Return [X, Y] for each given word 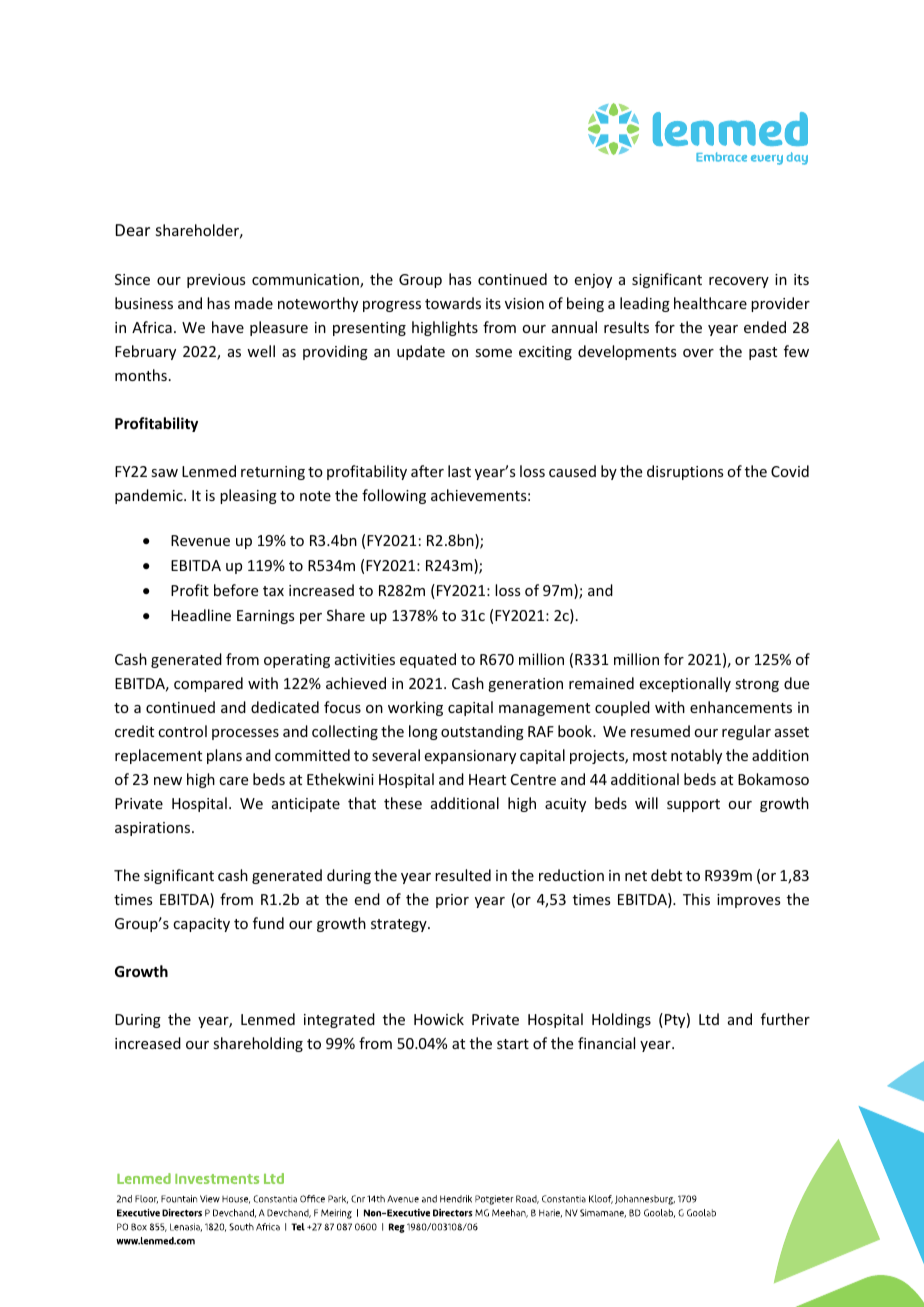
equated [428, 660]
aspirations [154, 829]
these [403, 803]
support [693, 805]
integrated [339, 1020]
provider [780, 304]
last [459, 471]
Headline [201, 615]
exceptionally [685, 684]
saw [164, 473]
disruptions [685, 472]
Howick [439, 1019]
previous [216, 281]
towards [453, 303]
